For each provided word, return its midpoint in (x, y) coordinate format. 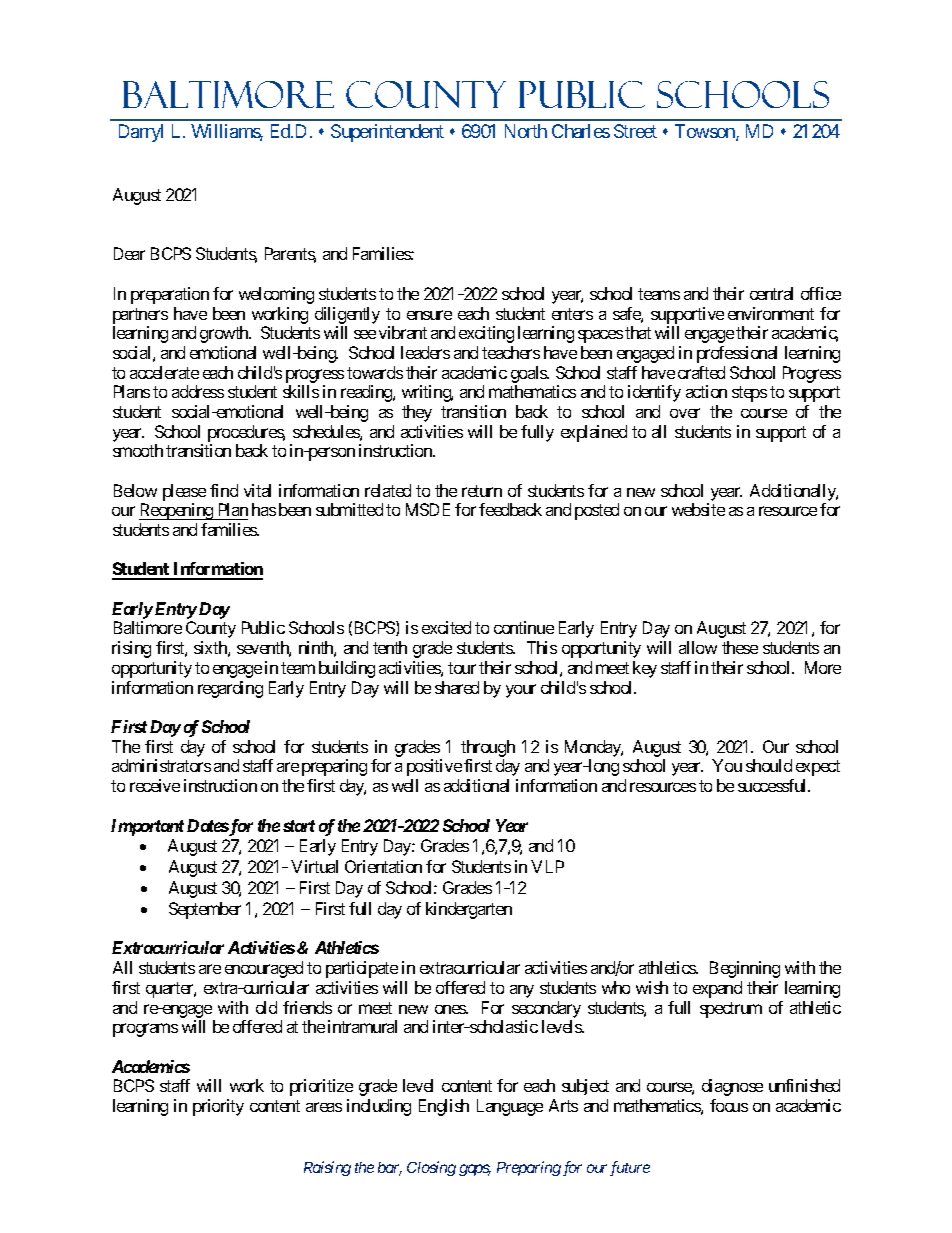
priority (218, 1107)
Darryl (141, 133)
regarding (230, 689)
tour (462, 668)
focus (729, 1105)
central (771, 293)
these (740, 647)
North (526, 131)
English (444, 1107)
